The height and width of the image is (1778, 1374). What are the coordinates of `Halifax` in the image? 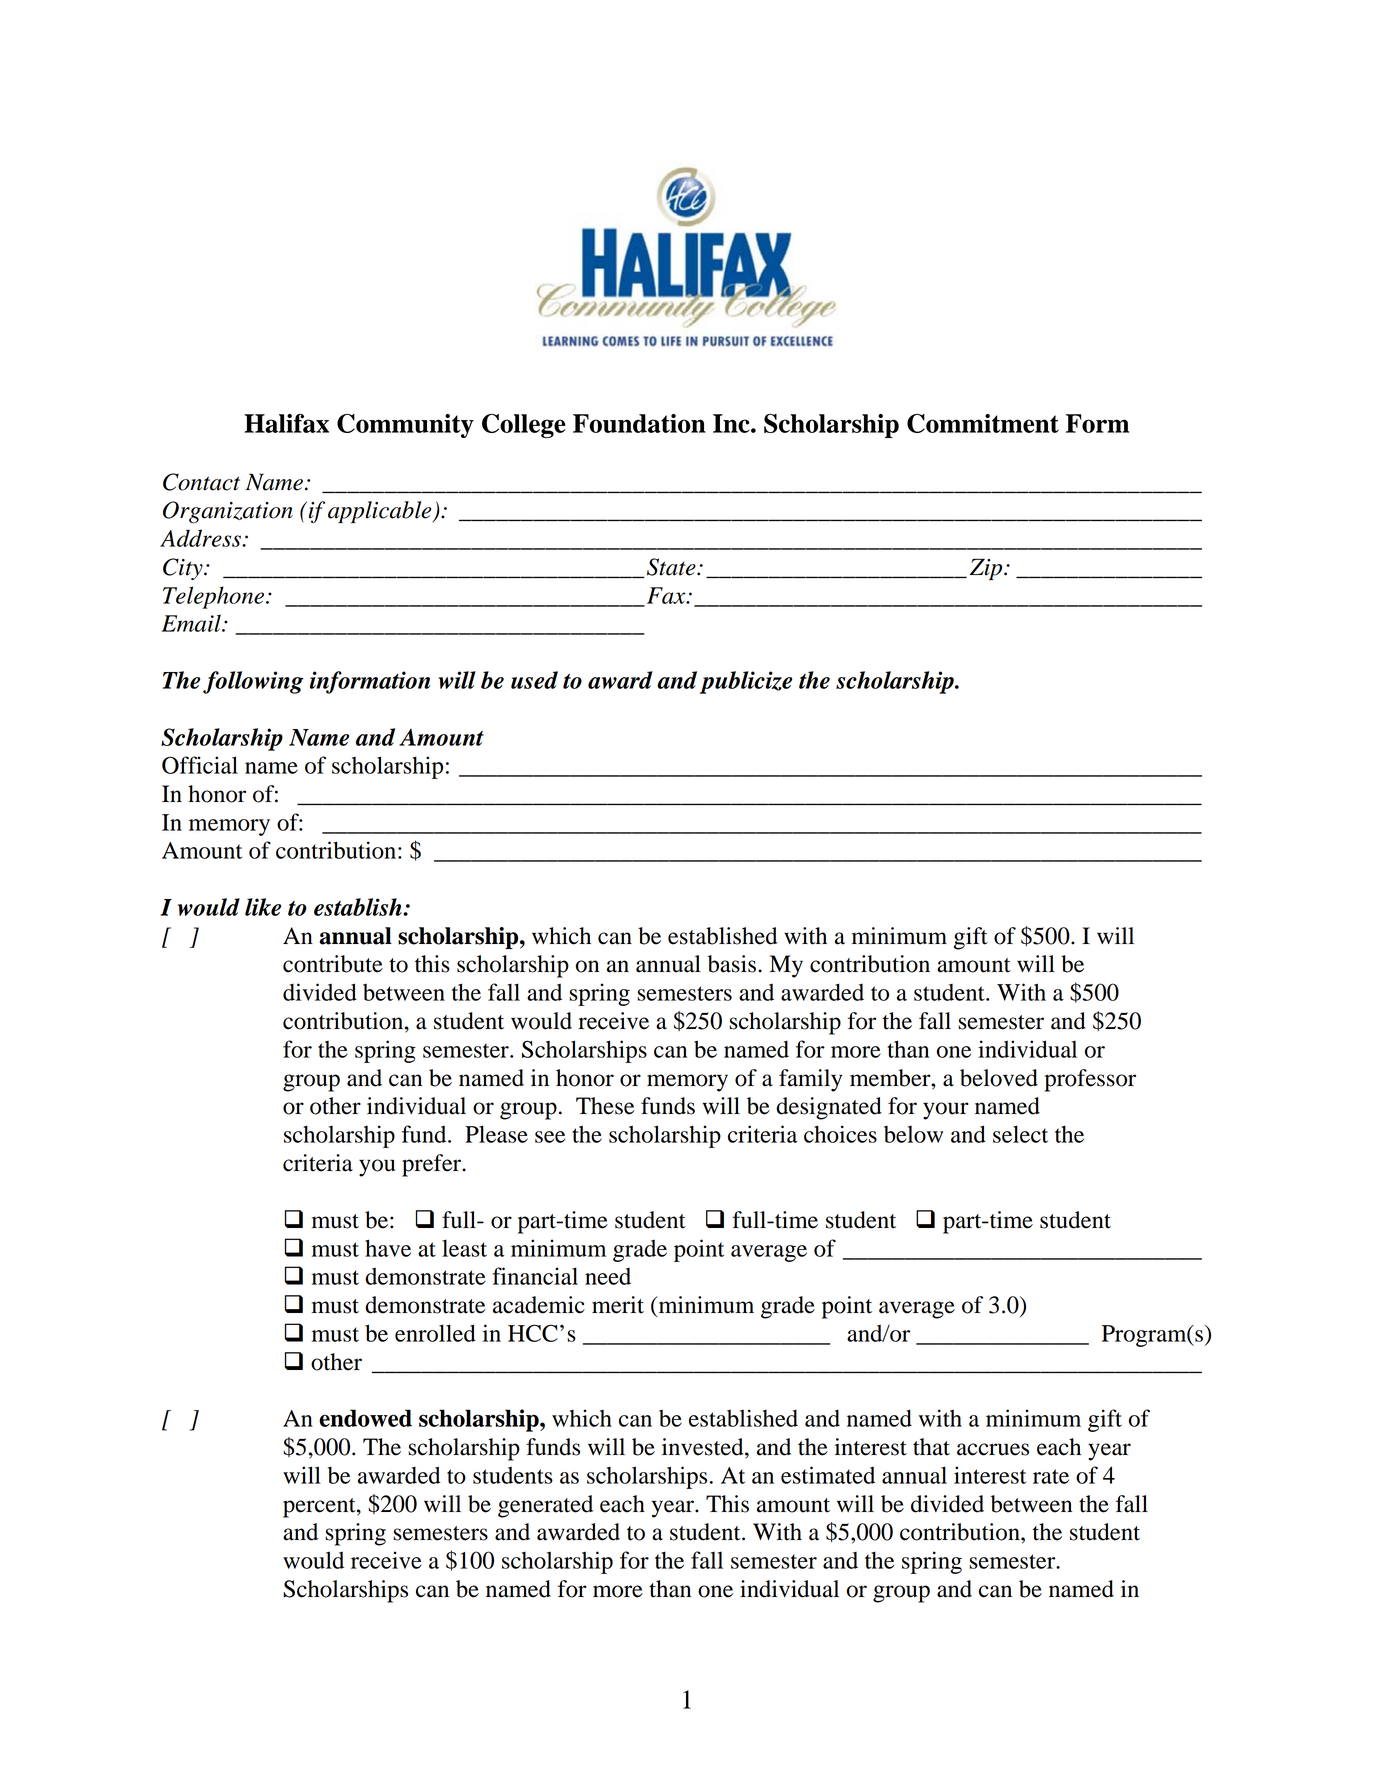 It's located at (286, 423).
